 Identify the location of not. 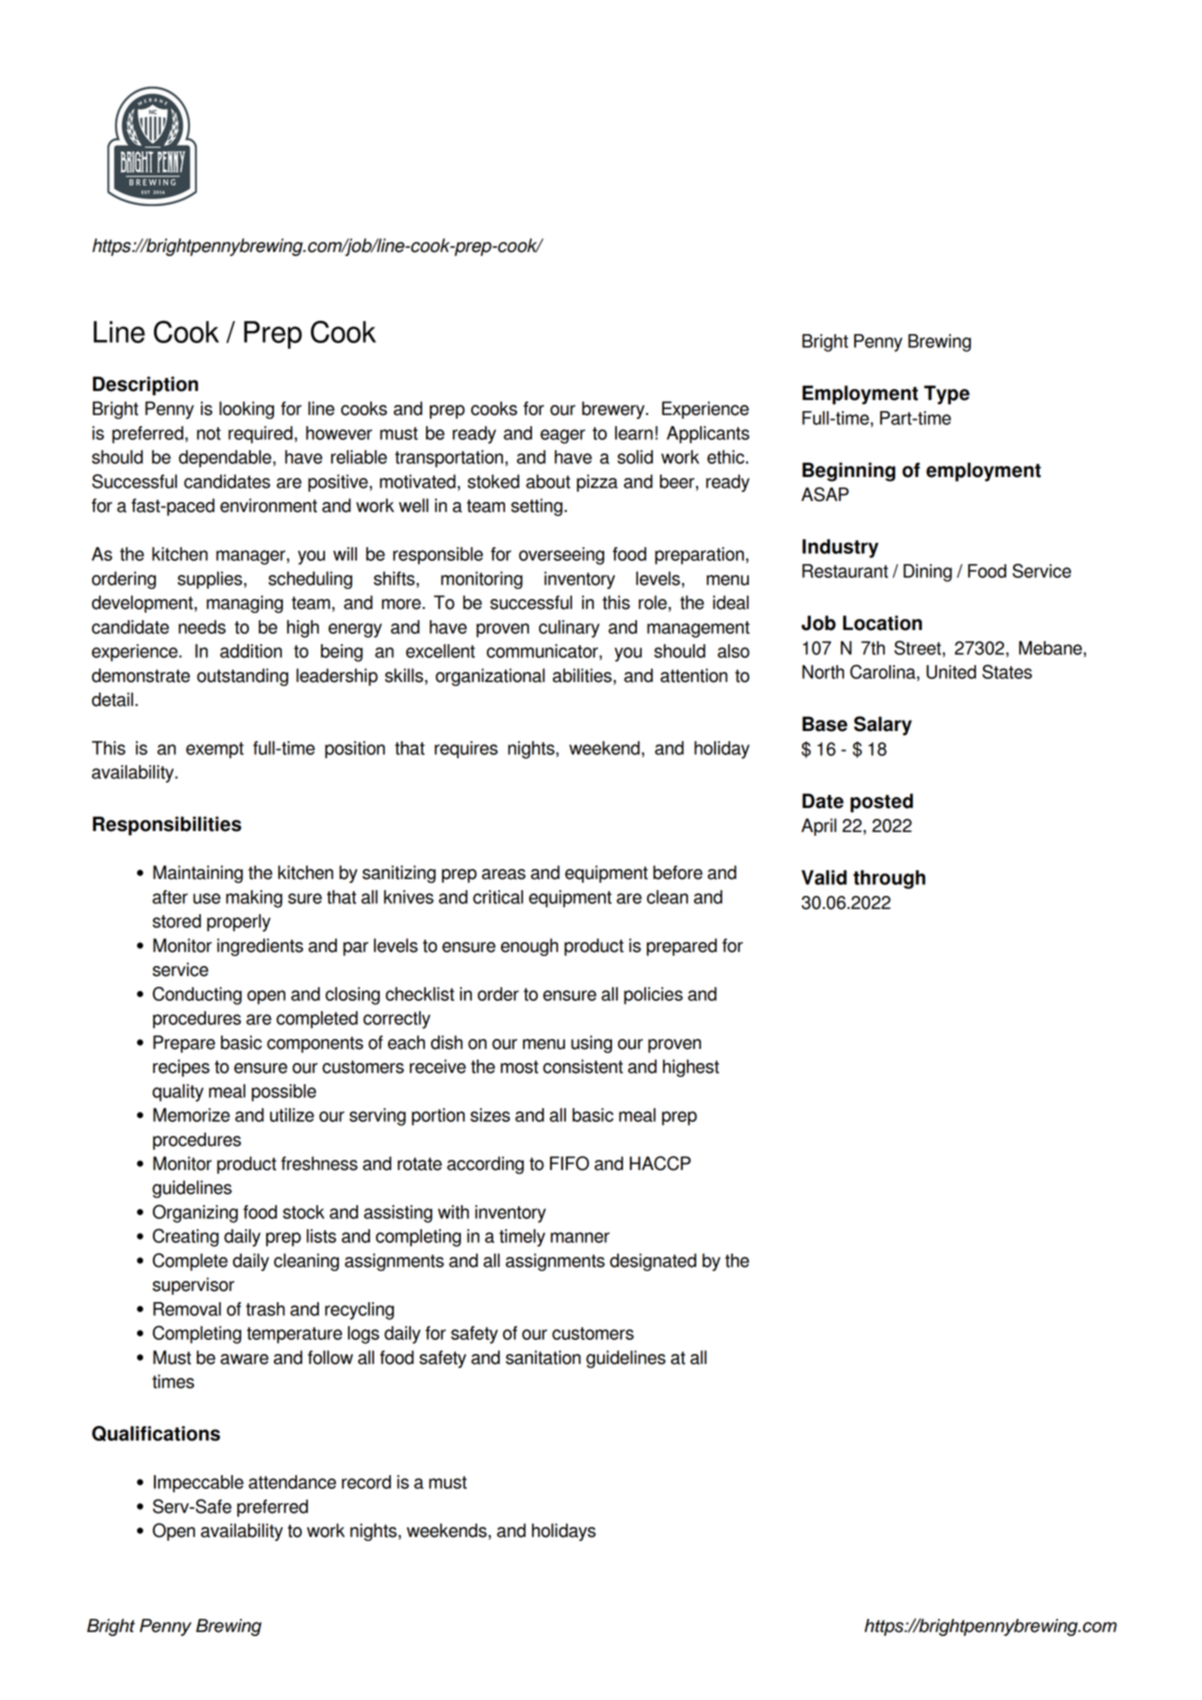
(209, 433).
